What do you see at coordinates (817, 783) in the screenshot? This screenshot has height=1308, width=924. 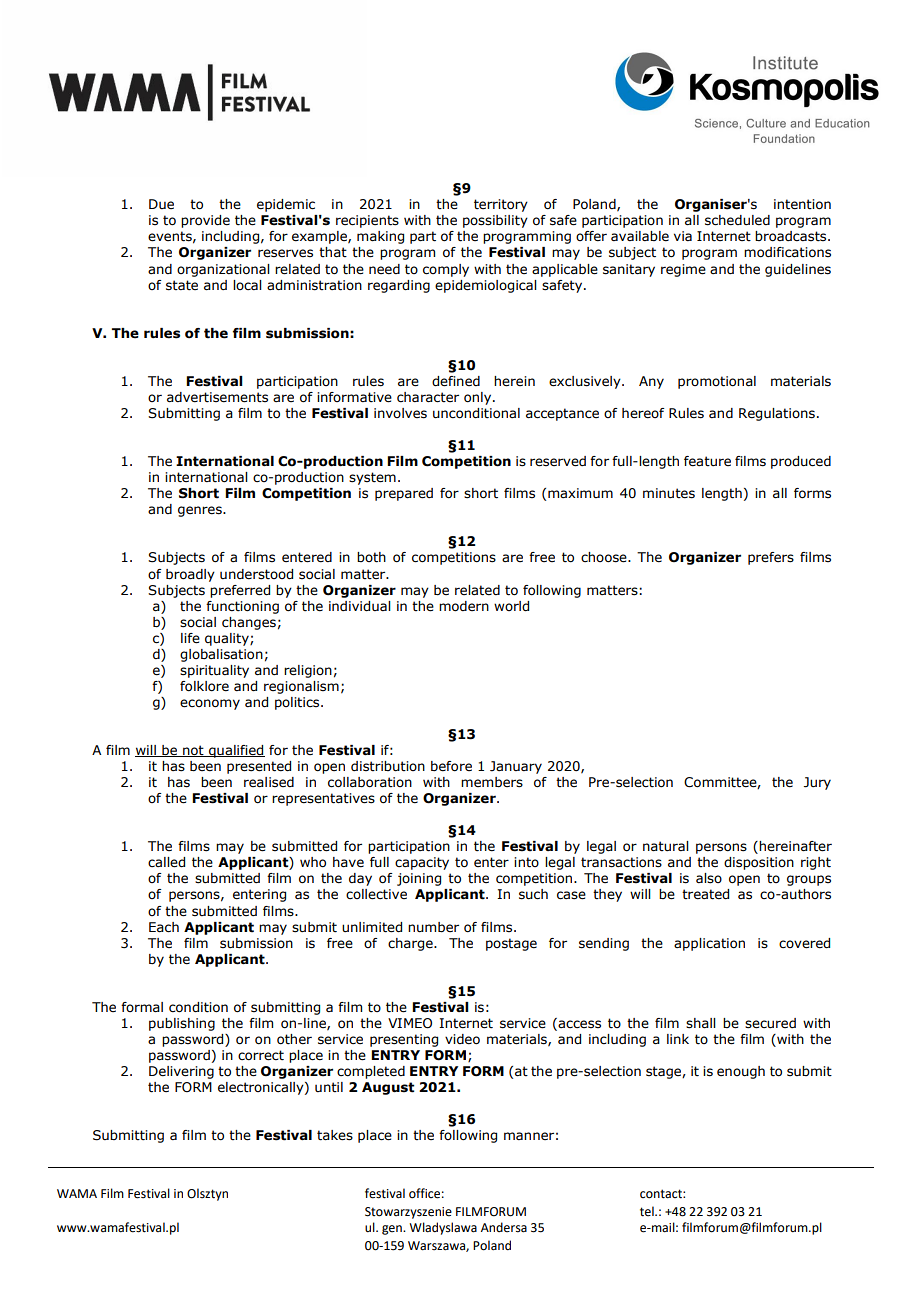 I see `Jury` at bounding box center [817, 783].
